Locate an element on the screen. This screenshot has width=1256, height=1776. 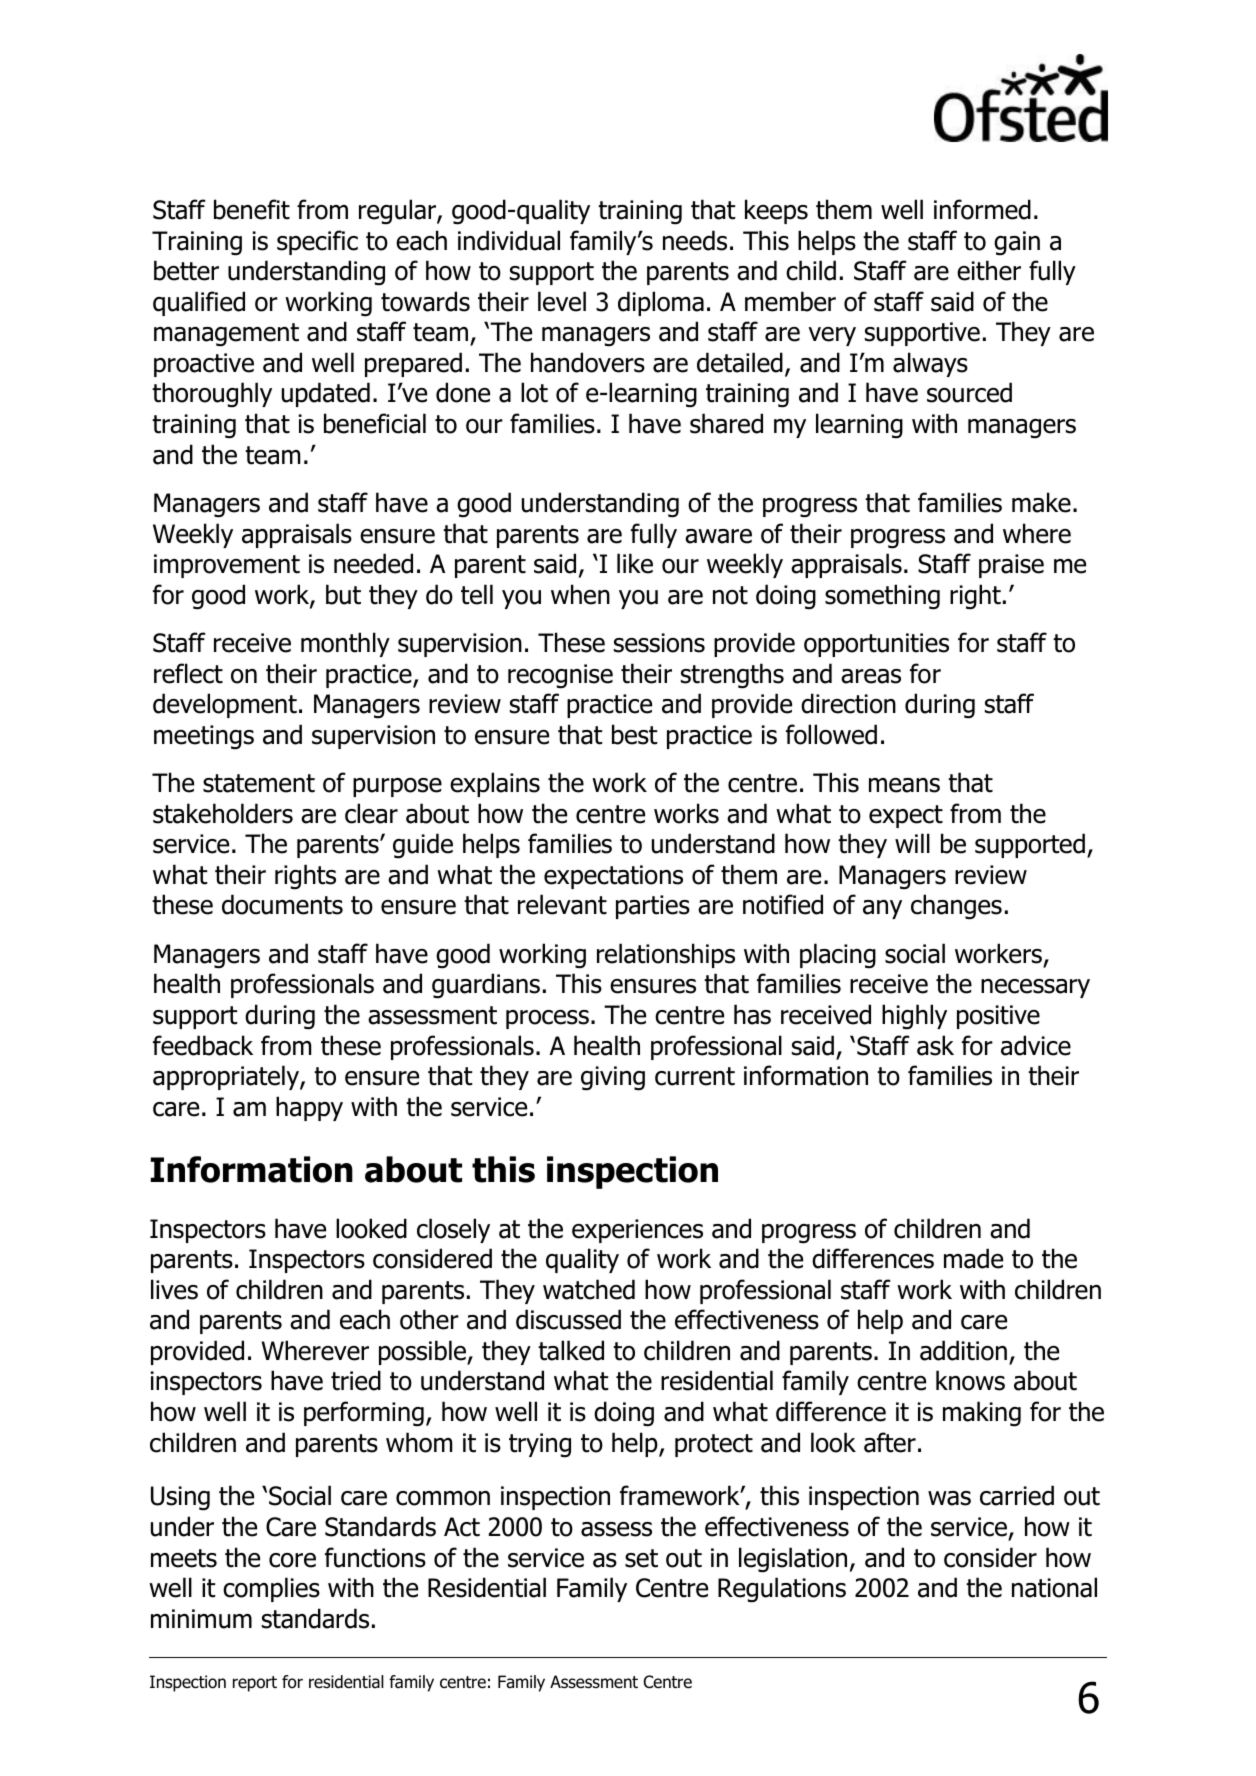
happy is located at coordinates (309, 1108).
